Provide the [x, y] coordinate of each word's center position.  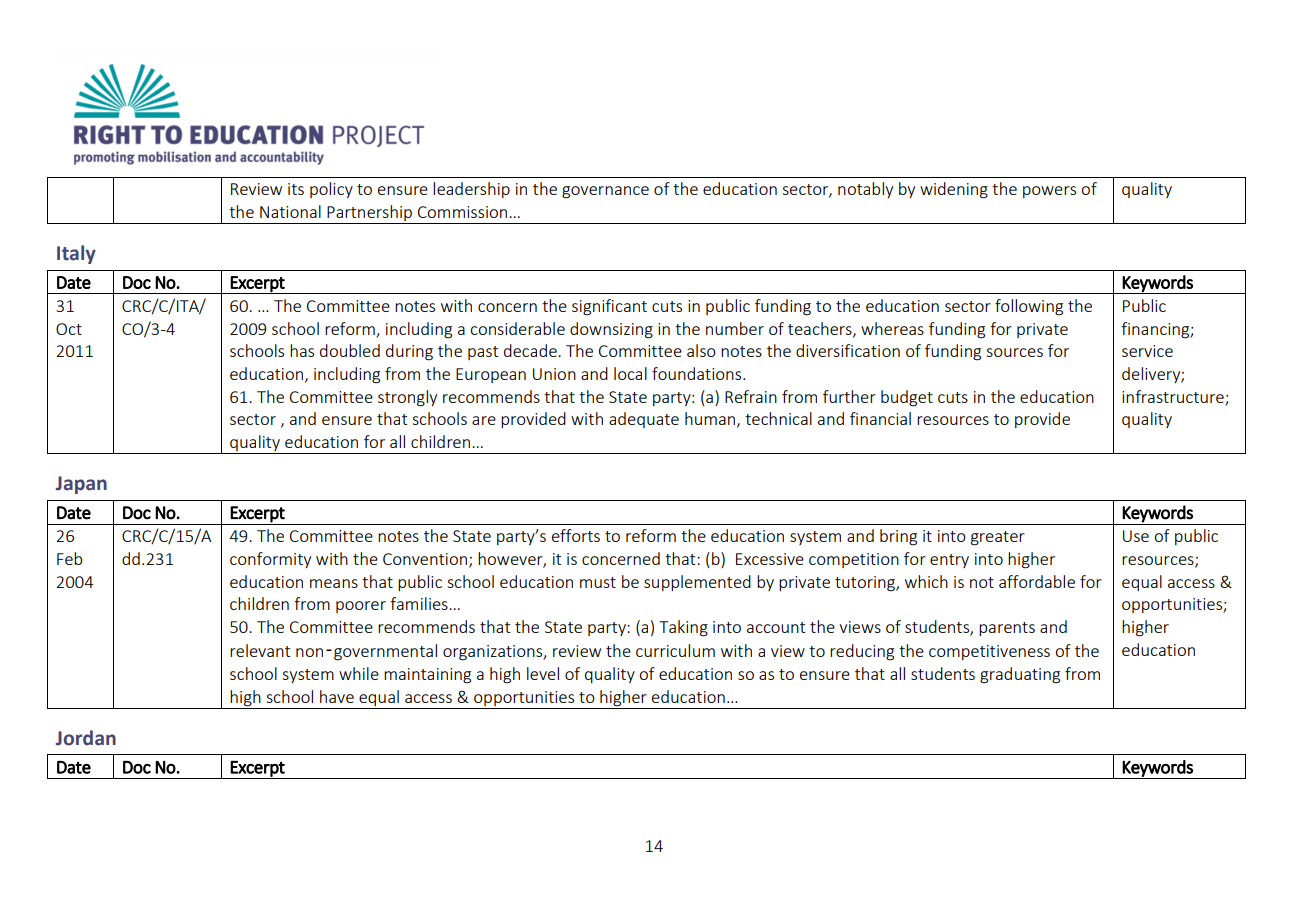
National [290, 211]
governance [605, 192]
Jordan [85, 738]
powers [1049, 192]
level [543, 673]
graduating [1020, 675]
